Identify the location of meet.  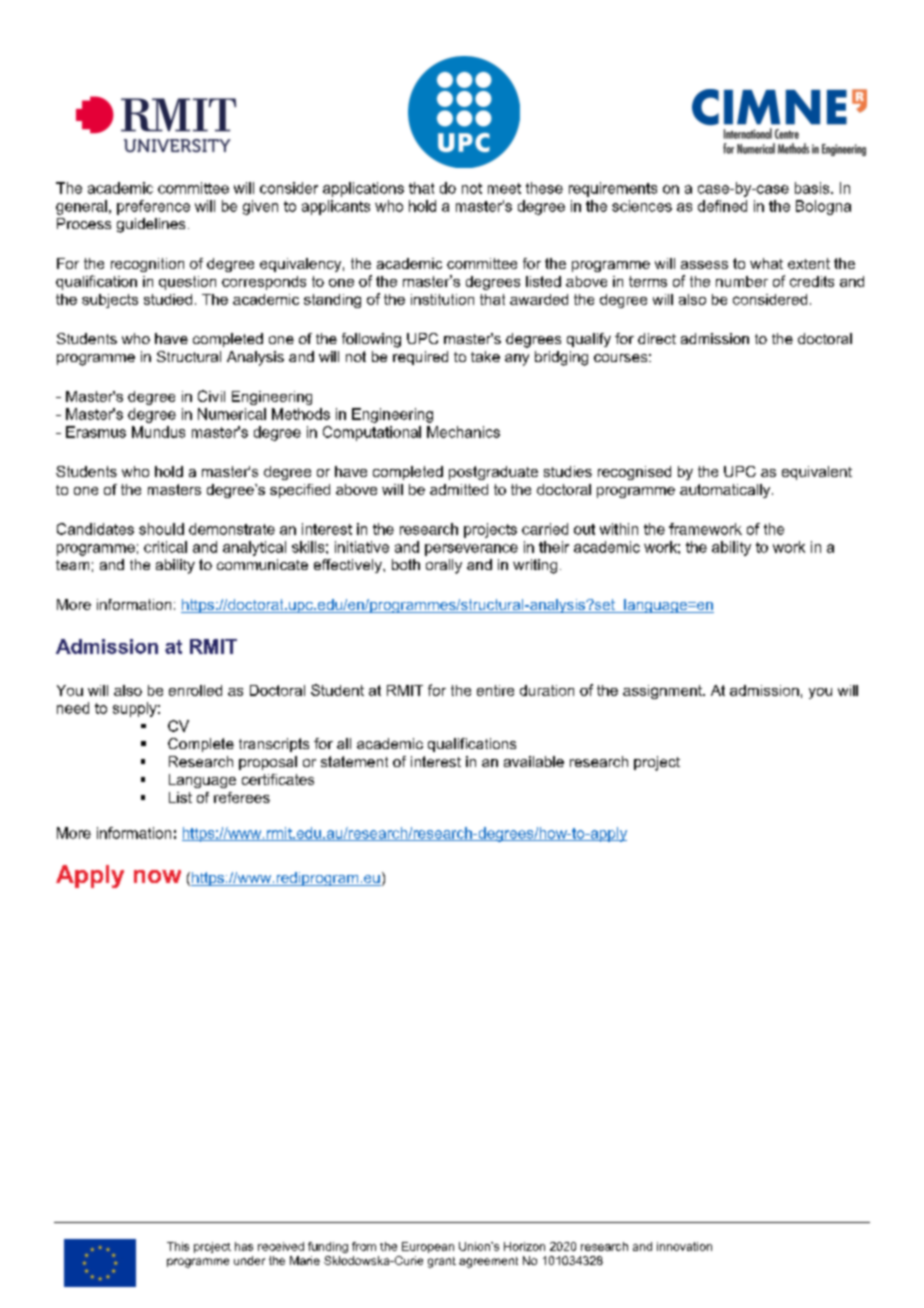
(504, 188).
